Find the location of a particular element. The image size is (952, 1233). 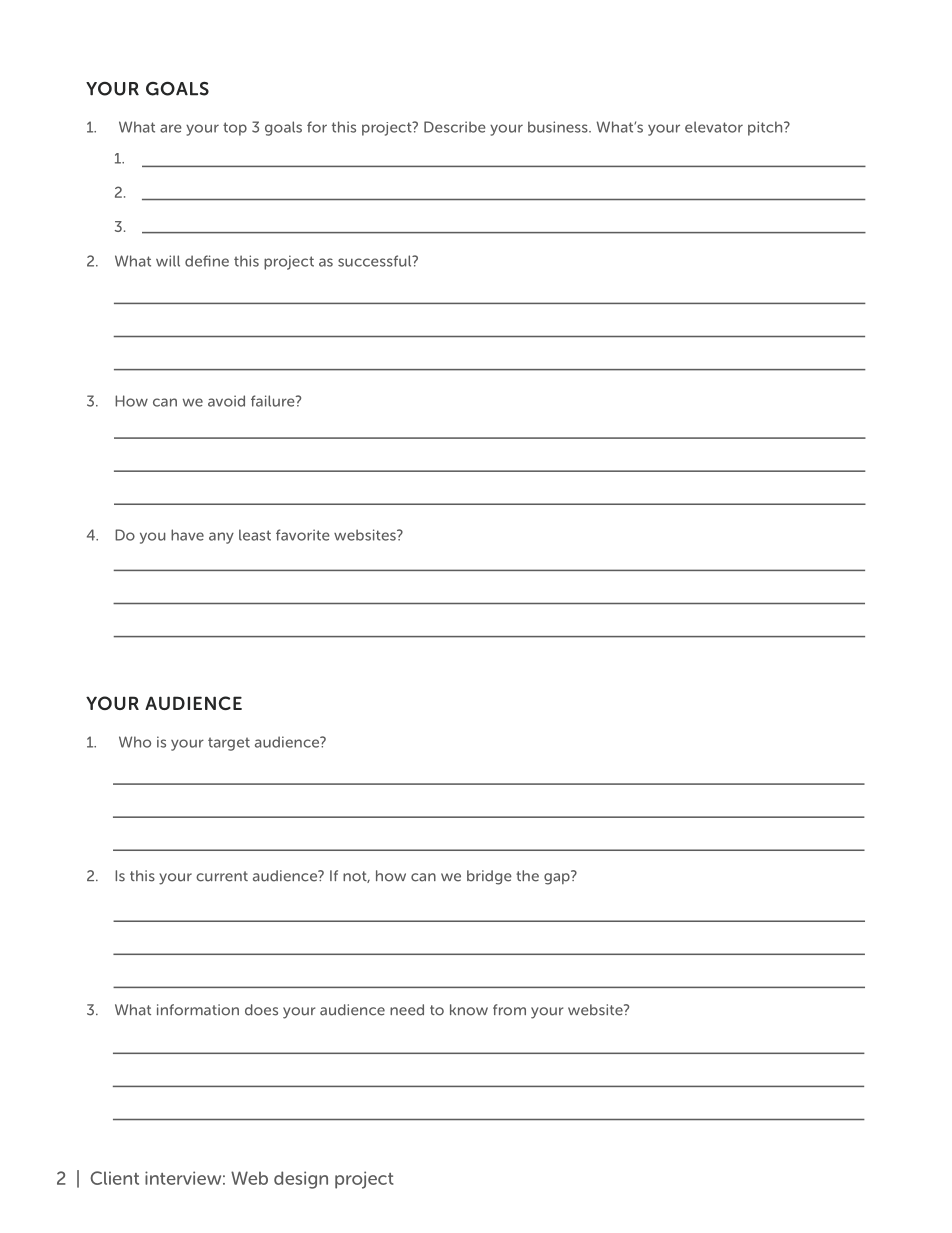

Describe is located at coordinates (455, 127).
